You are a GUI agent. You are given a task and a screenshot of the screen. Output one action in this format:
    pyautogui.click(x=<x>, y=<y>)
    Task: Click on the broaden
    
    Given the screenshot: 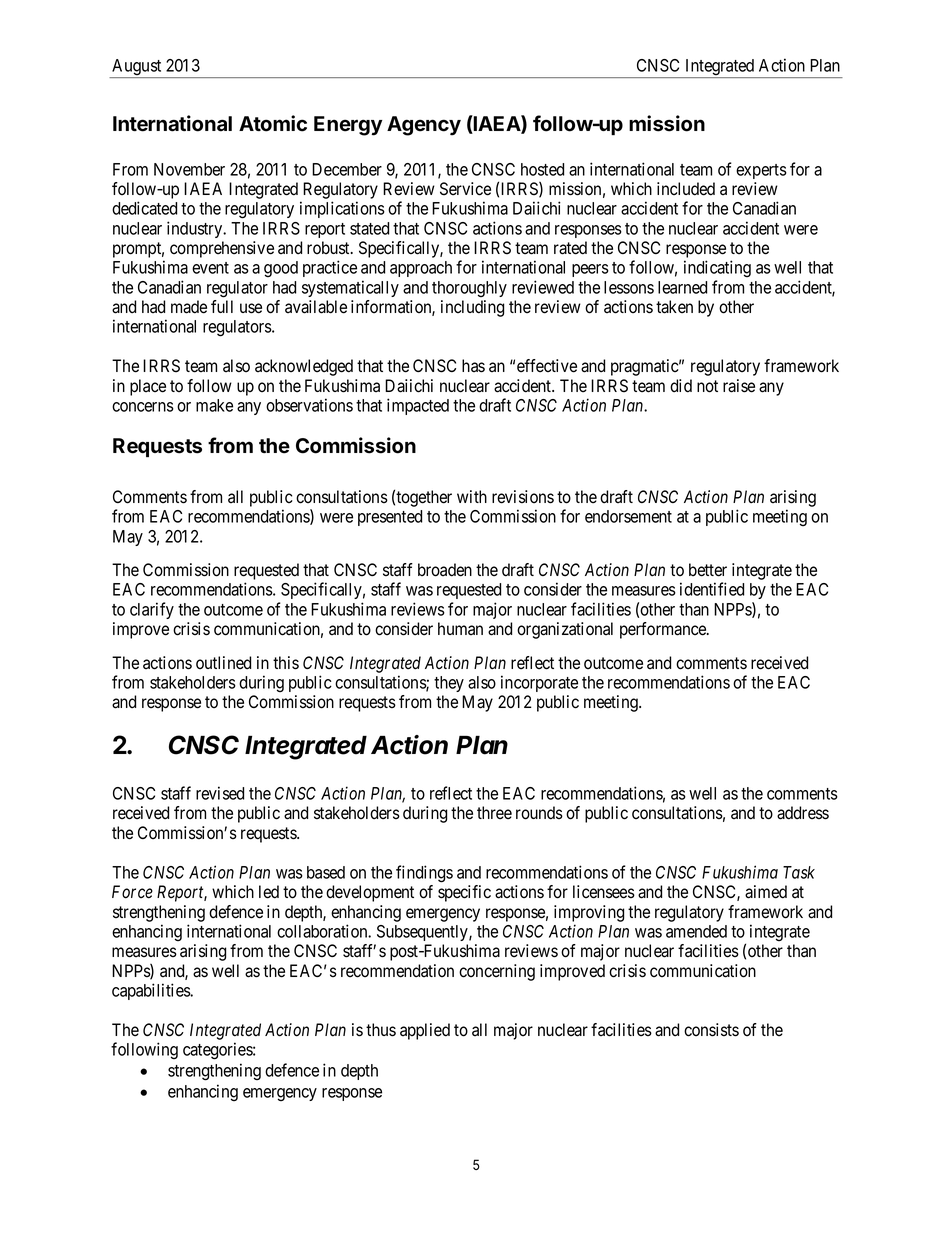 What is the action you would take?
    pyautogui.click(x=445, y=570)
